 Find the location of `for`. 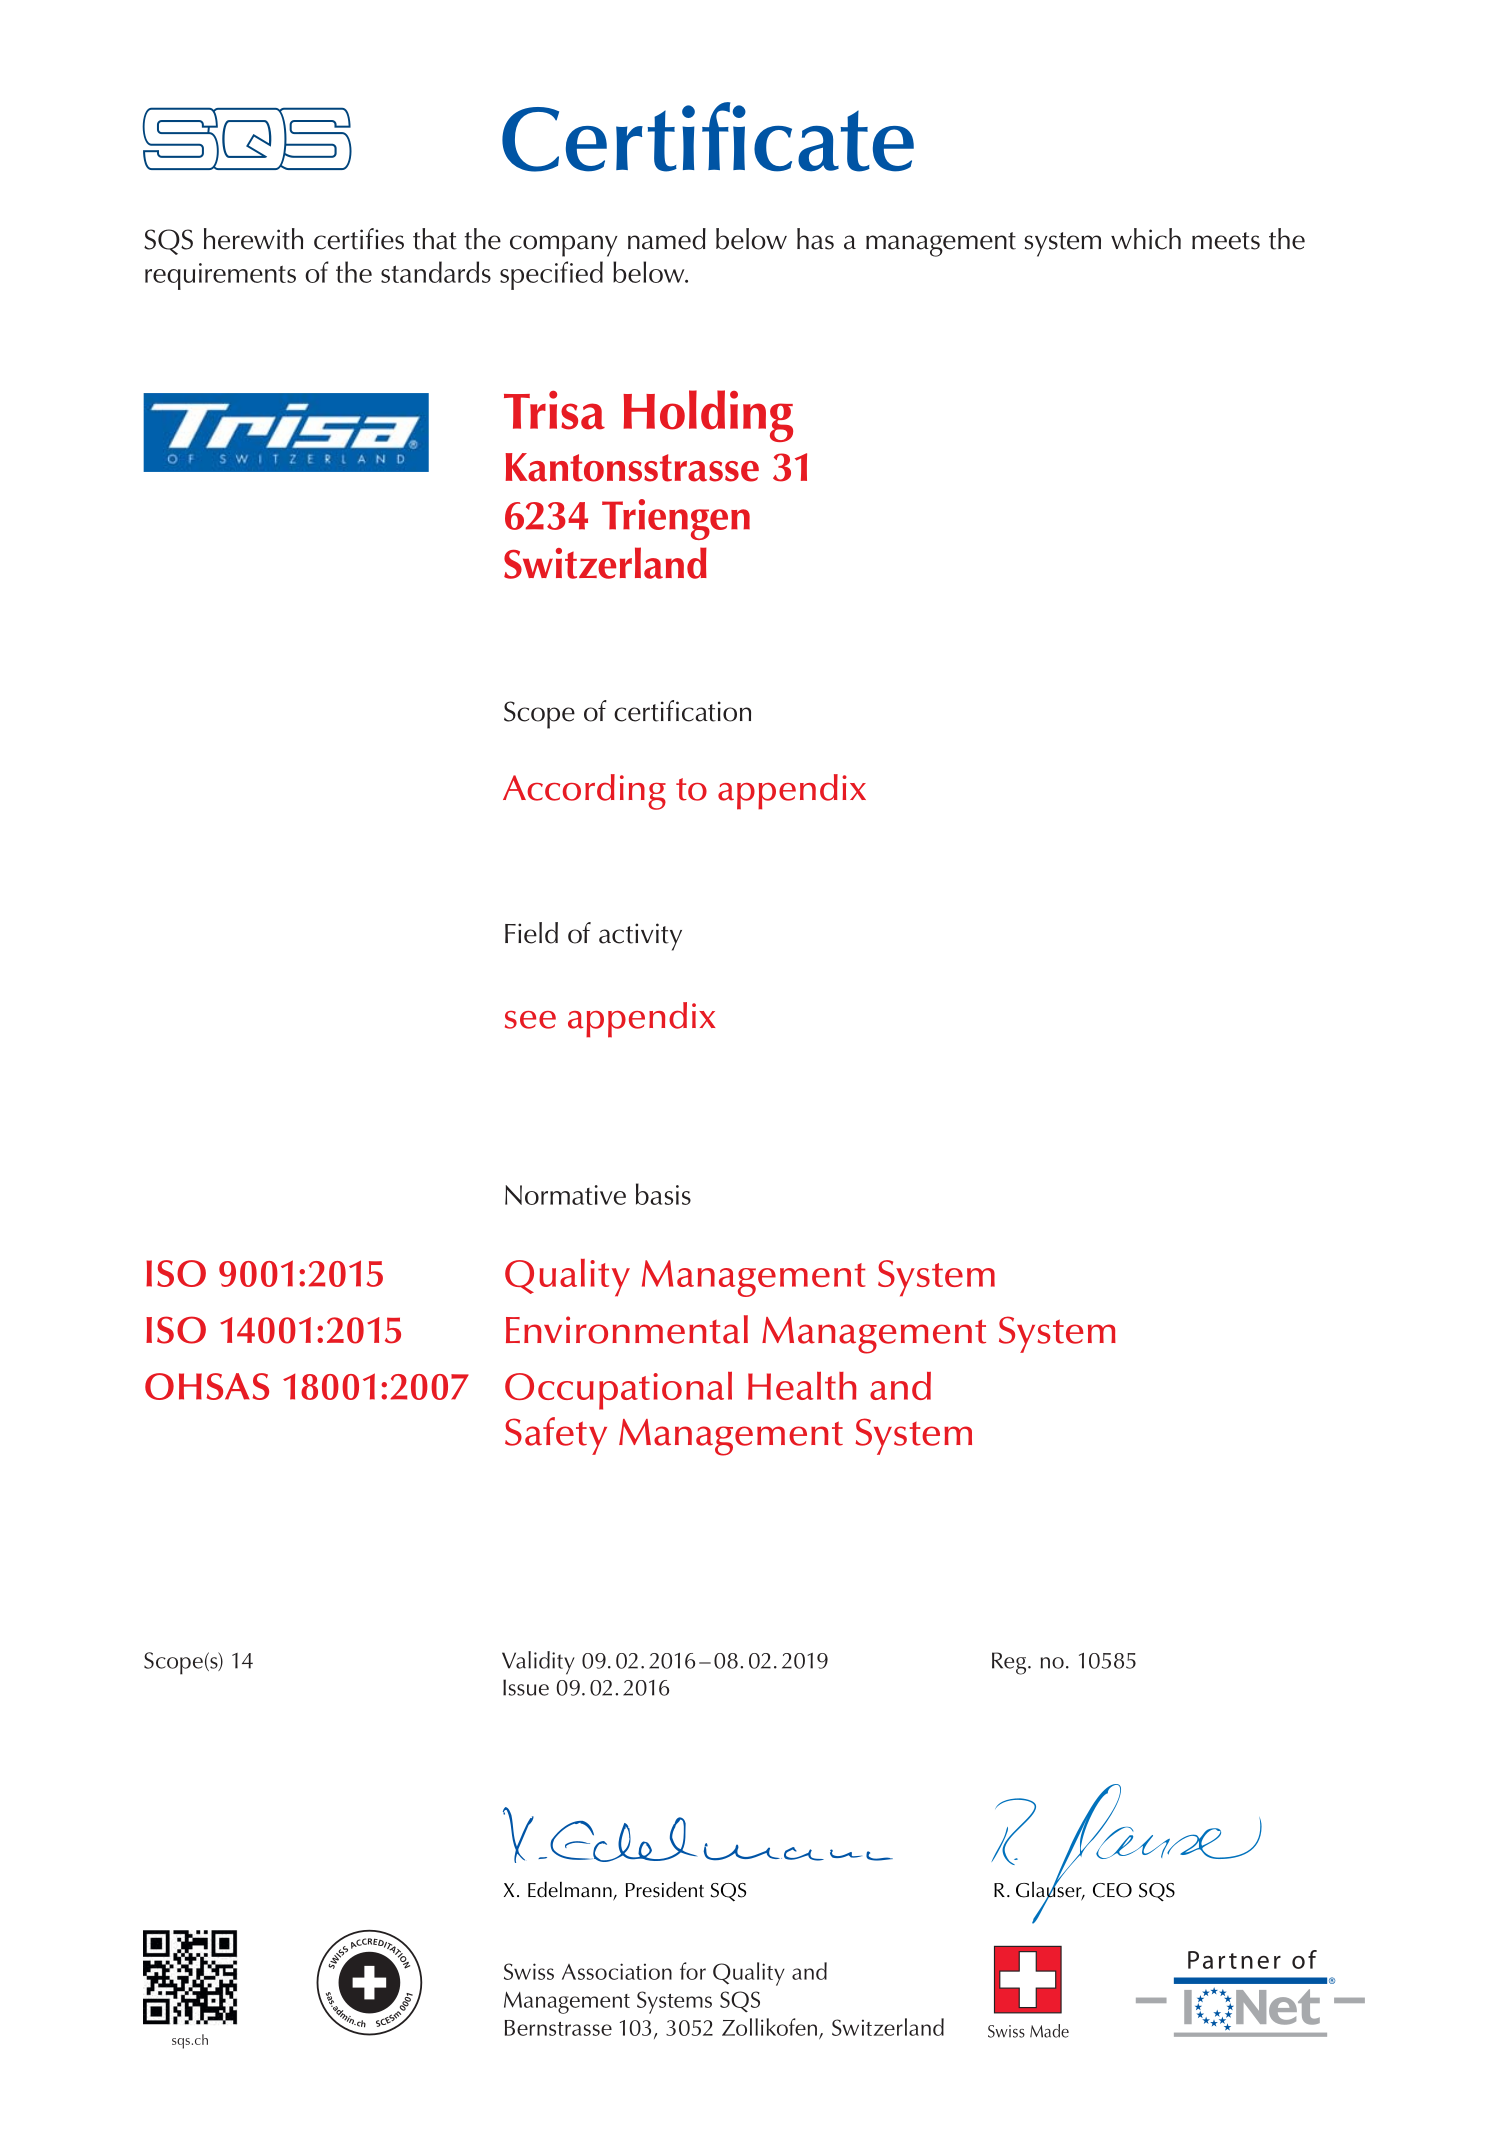

for is located at coordinates (693, 1971).
